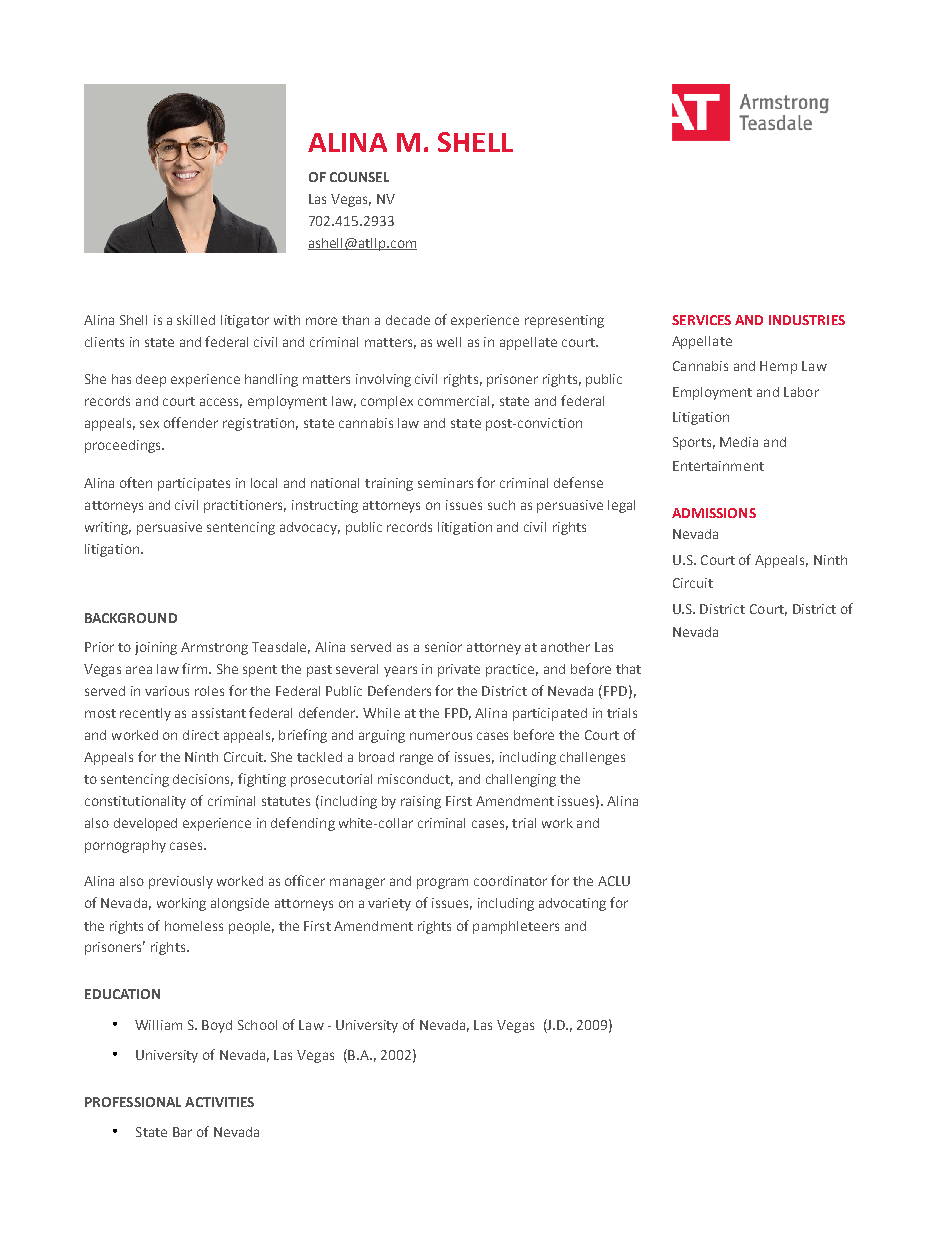  I want to click on COUNSEL, so click(359, 177).
